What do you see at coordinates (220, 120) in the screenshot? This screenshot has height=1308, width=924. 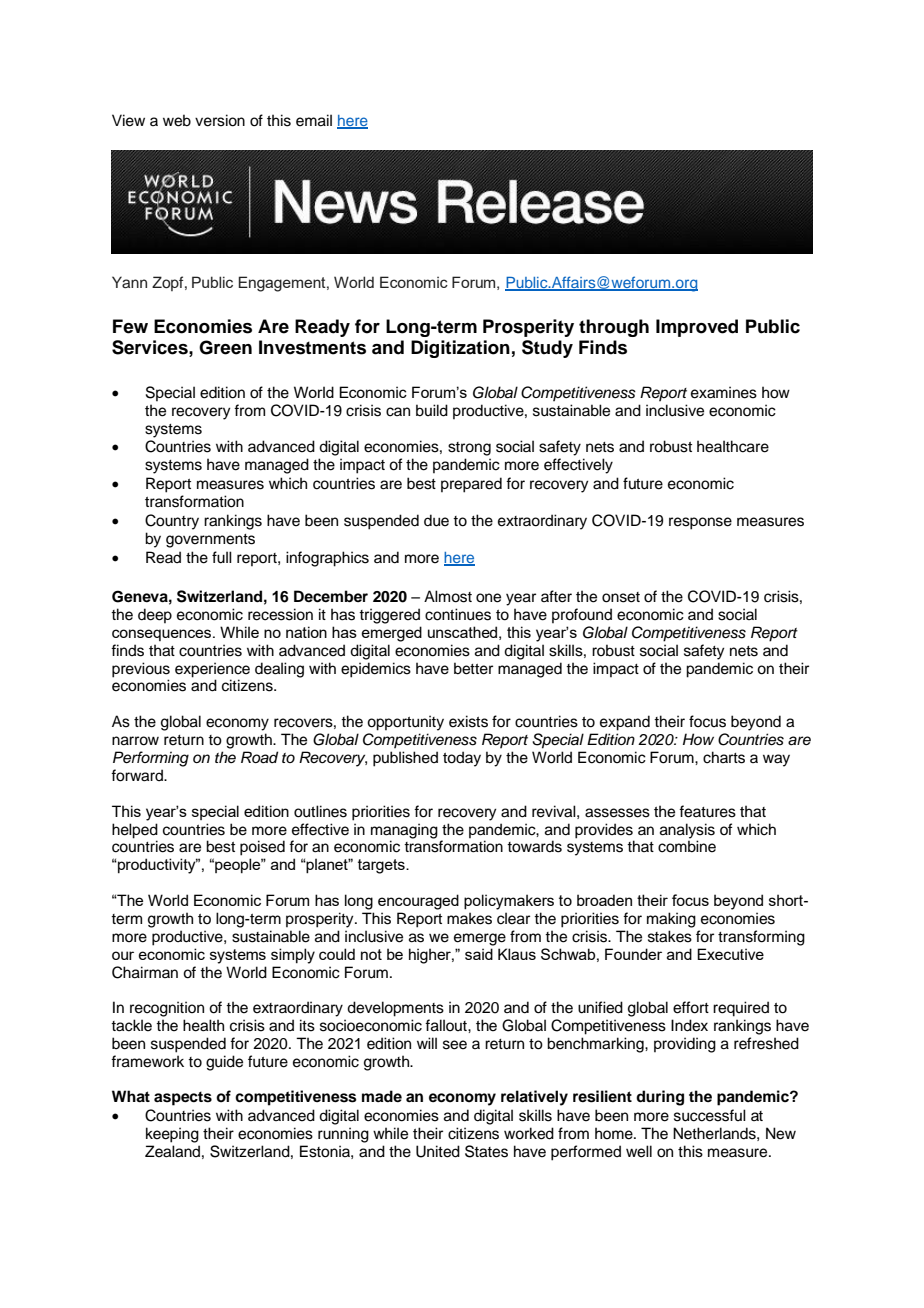 I see `version` at bounding box center [220, 120].
